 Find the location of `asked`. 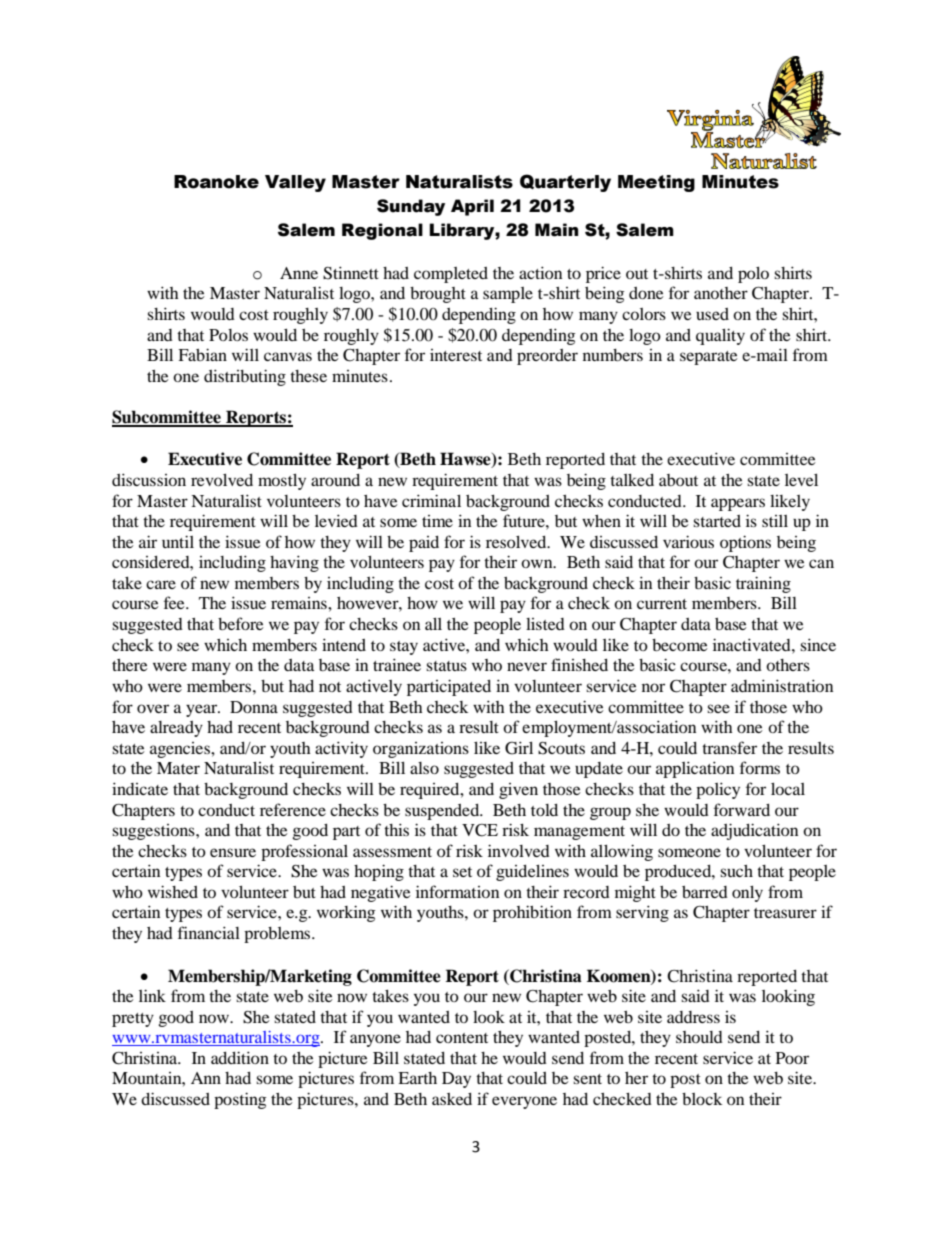

asked is located at coordinates (452, 1099).
